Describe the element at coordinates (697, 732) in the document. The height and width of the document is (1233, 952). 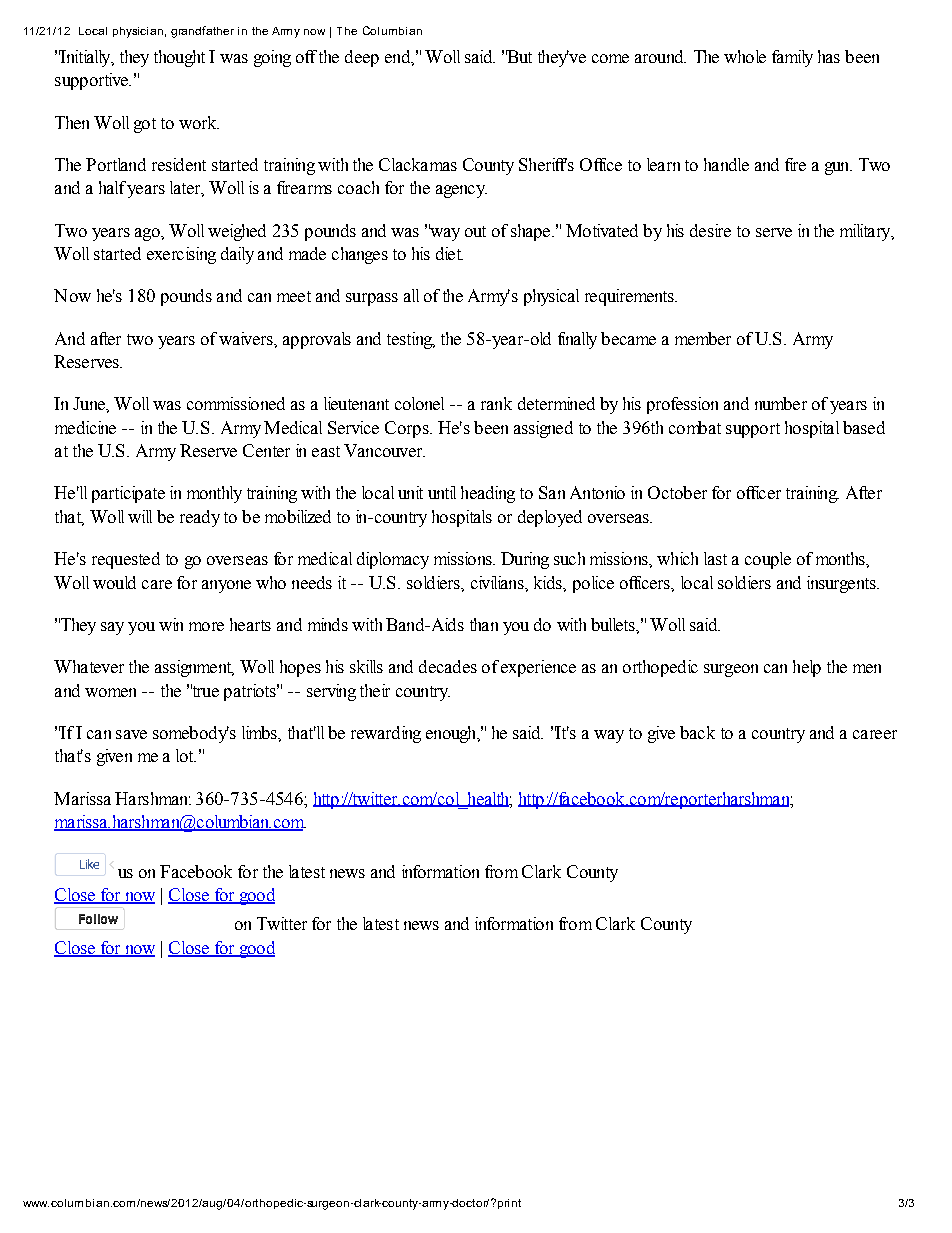
I see `back` at that location.
